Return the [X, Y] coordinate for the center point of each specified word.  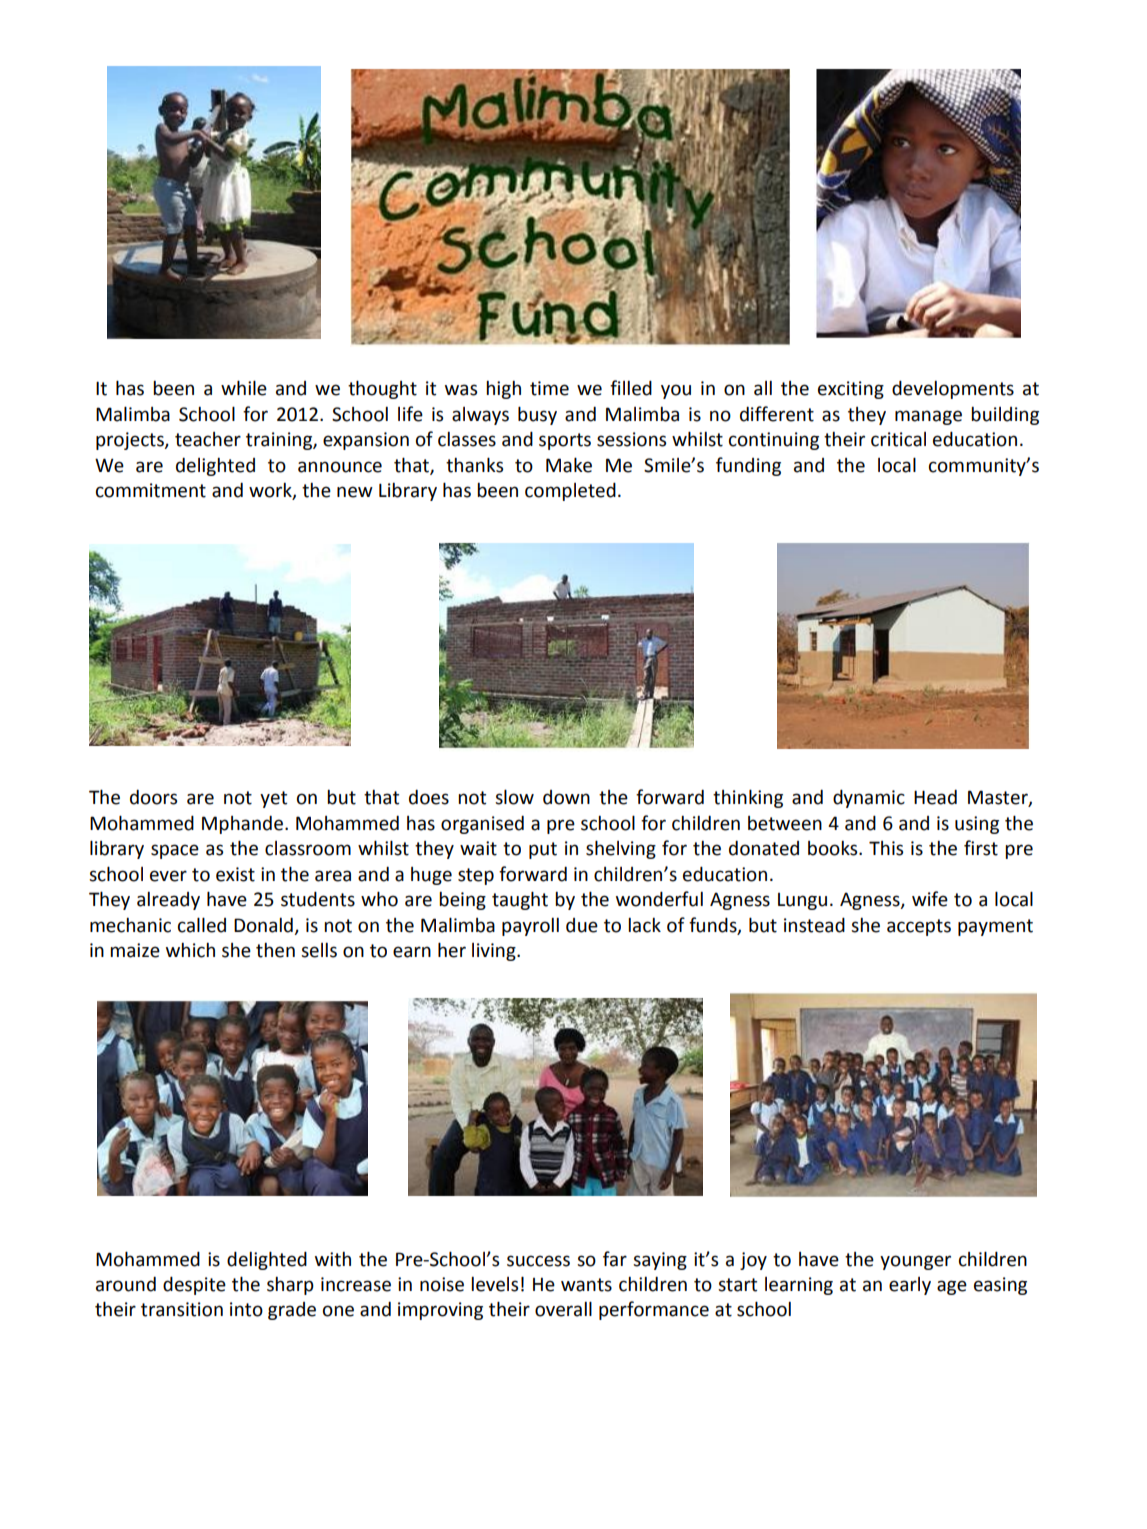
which [190, 950]
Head [935, 797]
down [566, 797]
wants [586, 1285]
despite [194, 1285]
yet [273, 799]
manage [928, 417]
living [495, 952]
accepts [919, 927]
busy [537, 415]
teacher [208, 439]
